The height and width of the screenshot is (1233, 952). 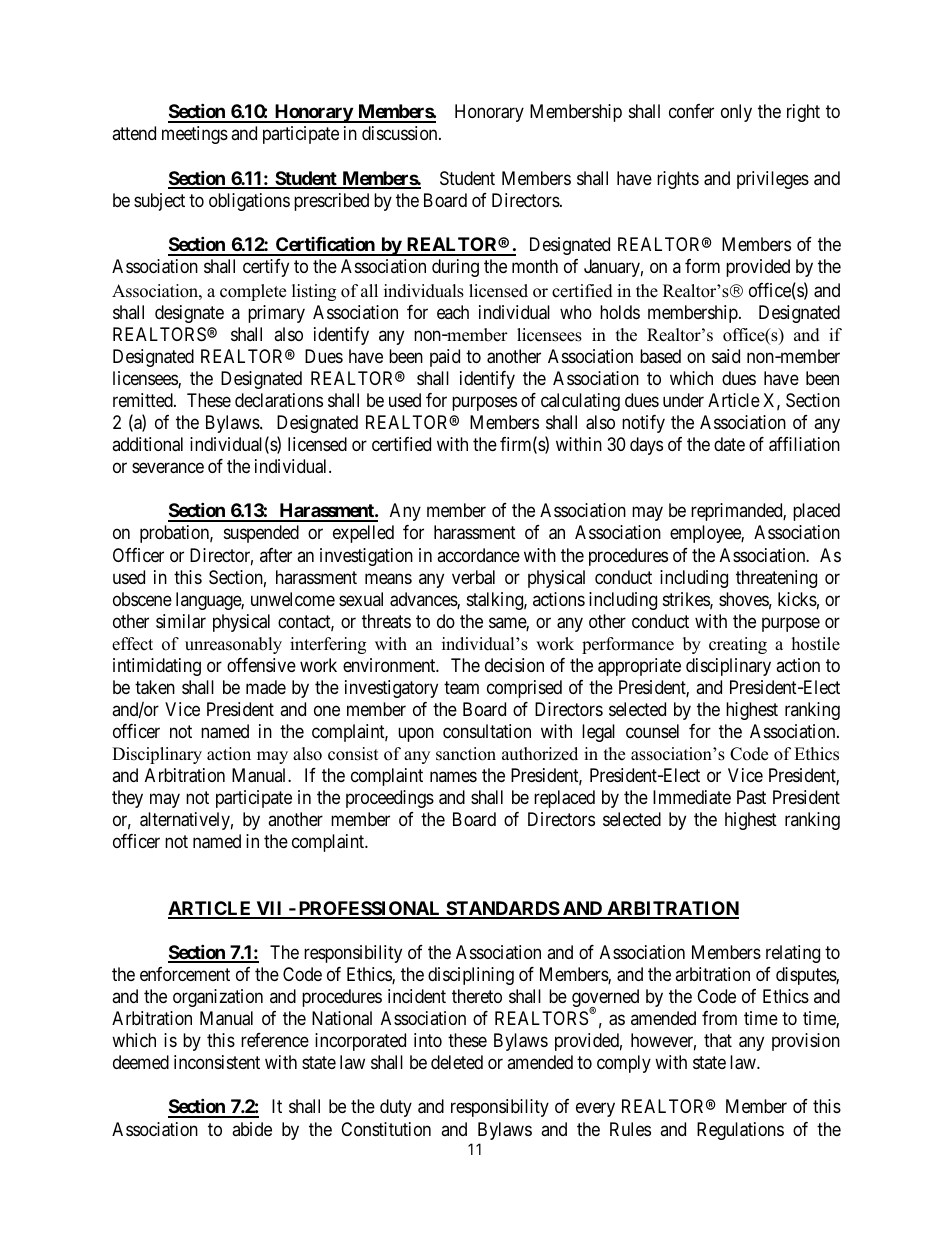 What do you see at coordinates (473, 577) in the screenshot?
I see `verbal` at bounding box center [473, 577].
